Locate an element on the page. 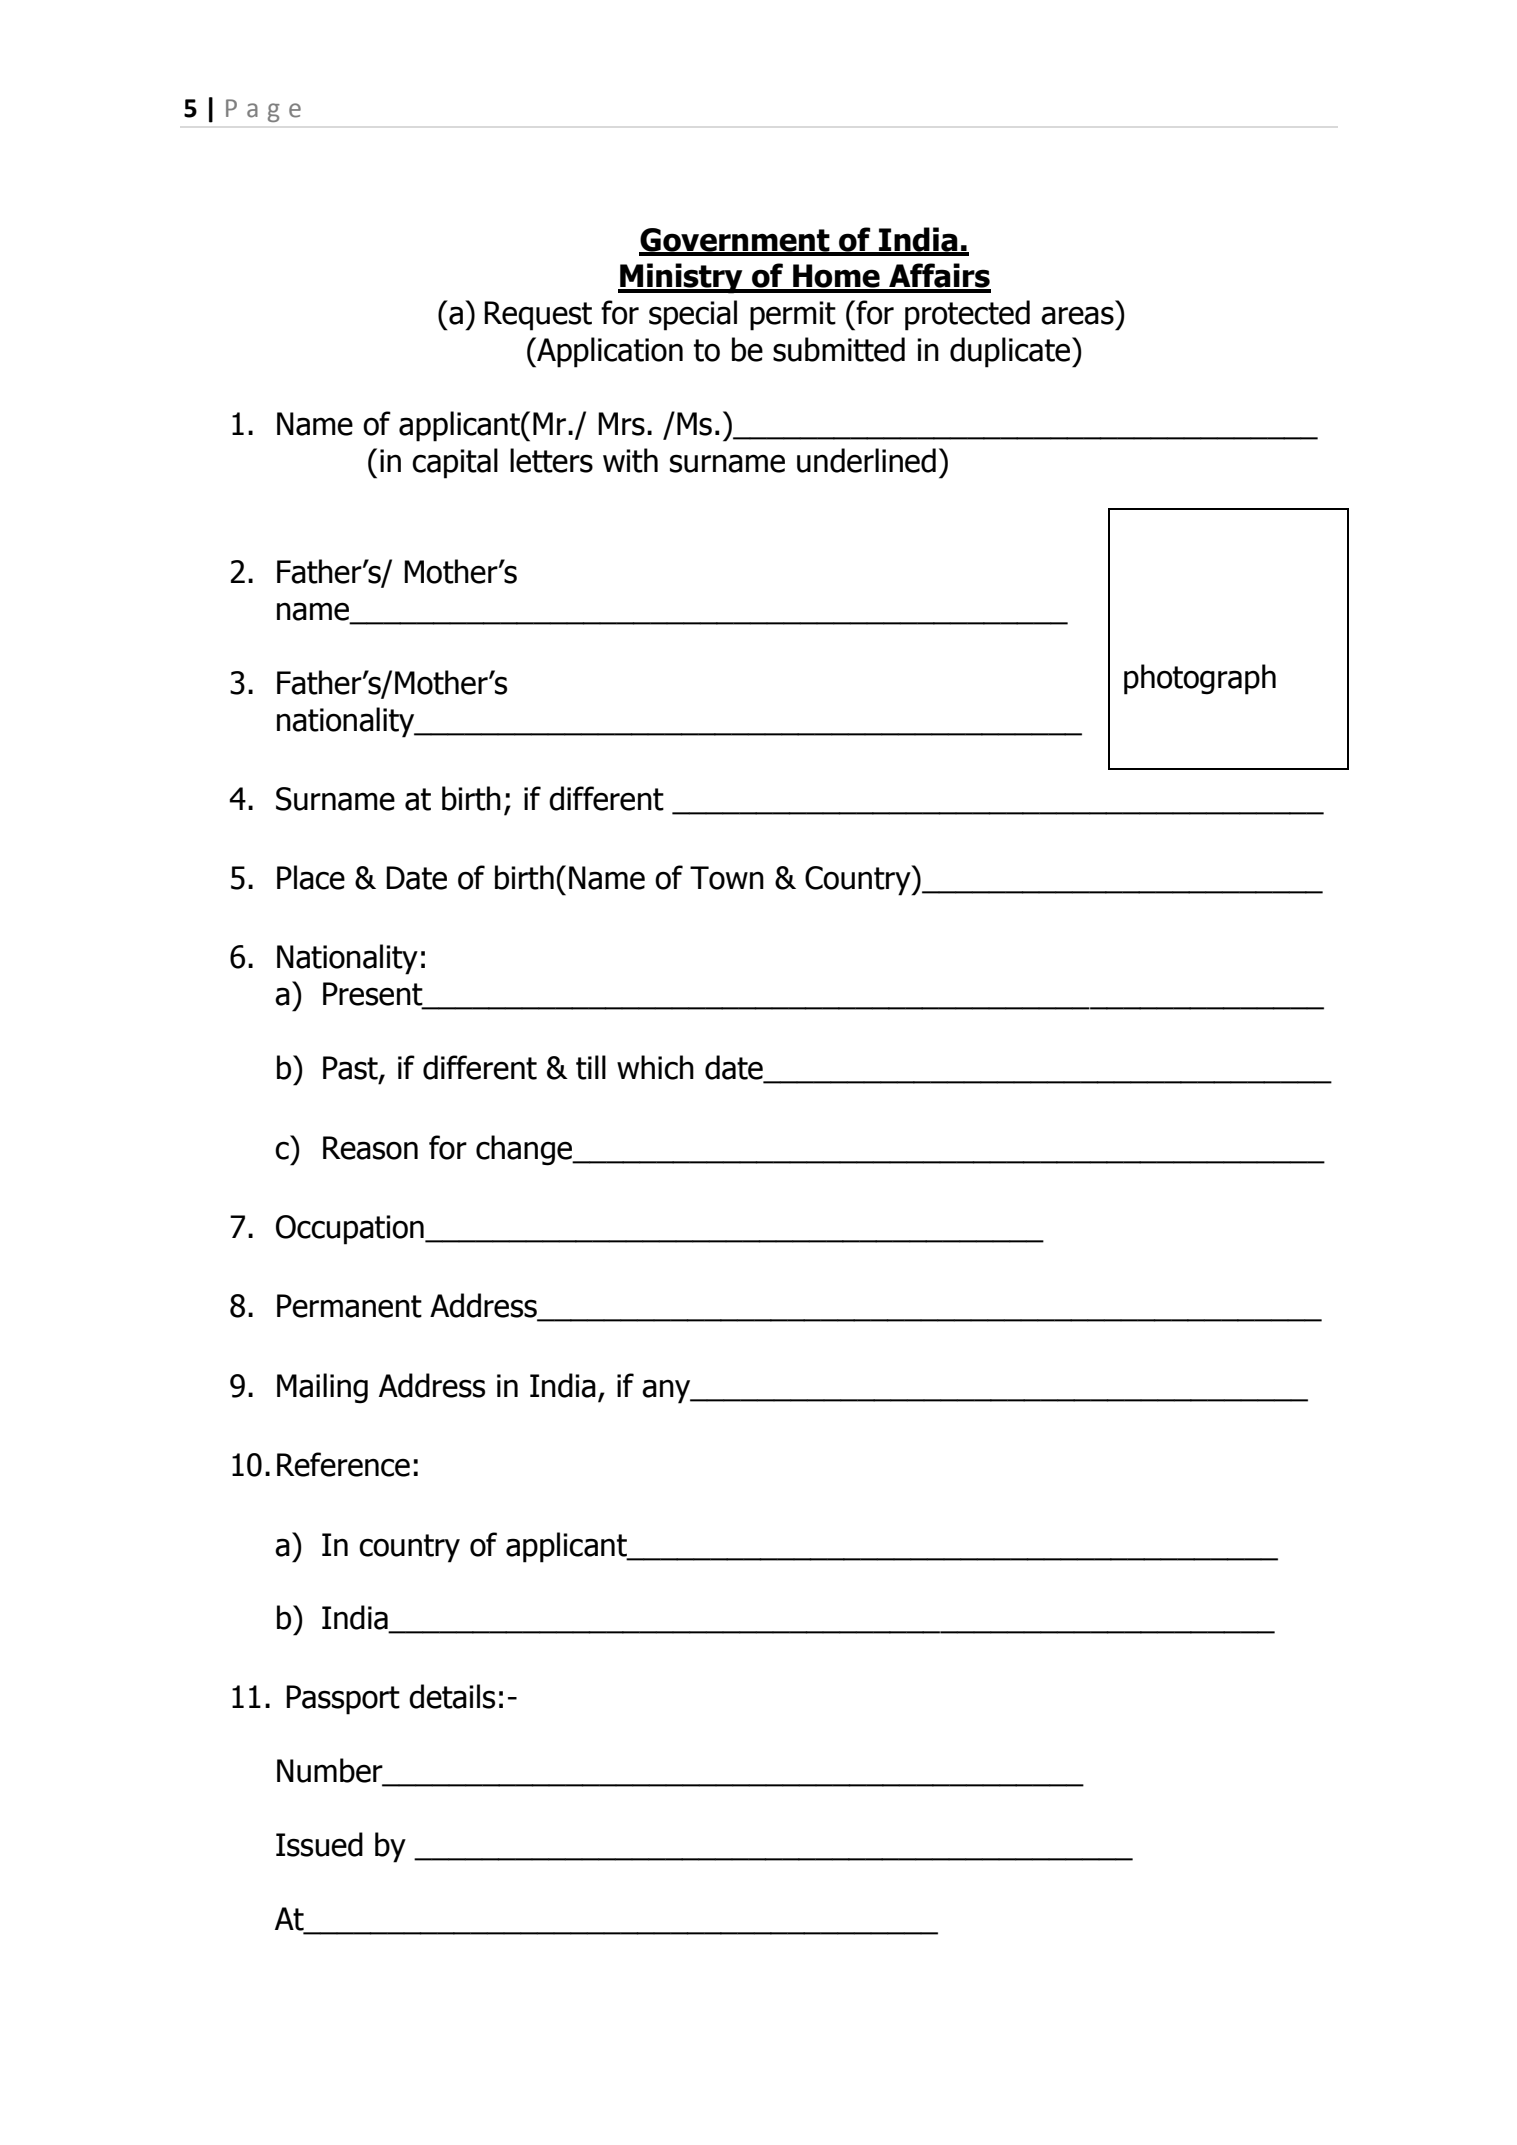  Town is located at coordinates (727, 878).
